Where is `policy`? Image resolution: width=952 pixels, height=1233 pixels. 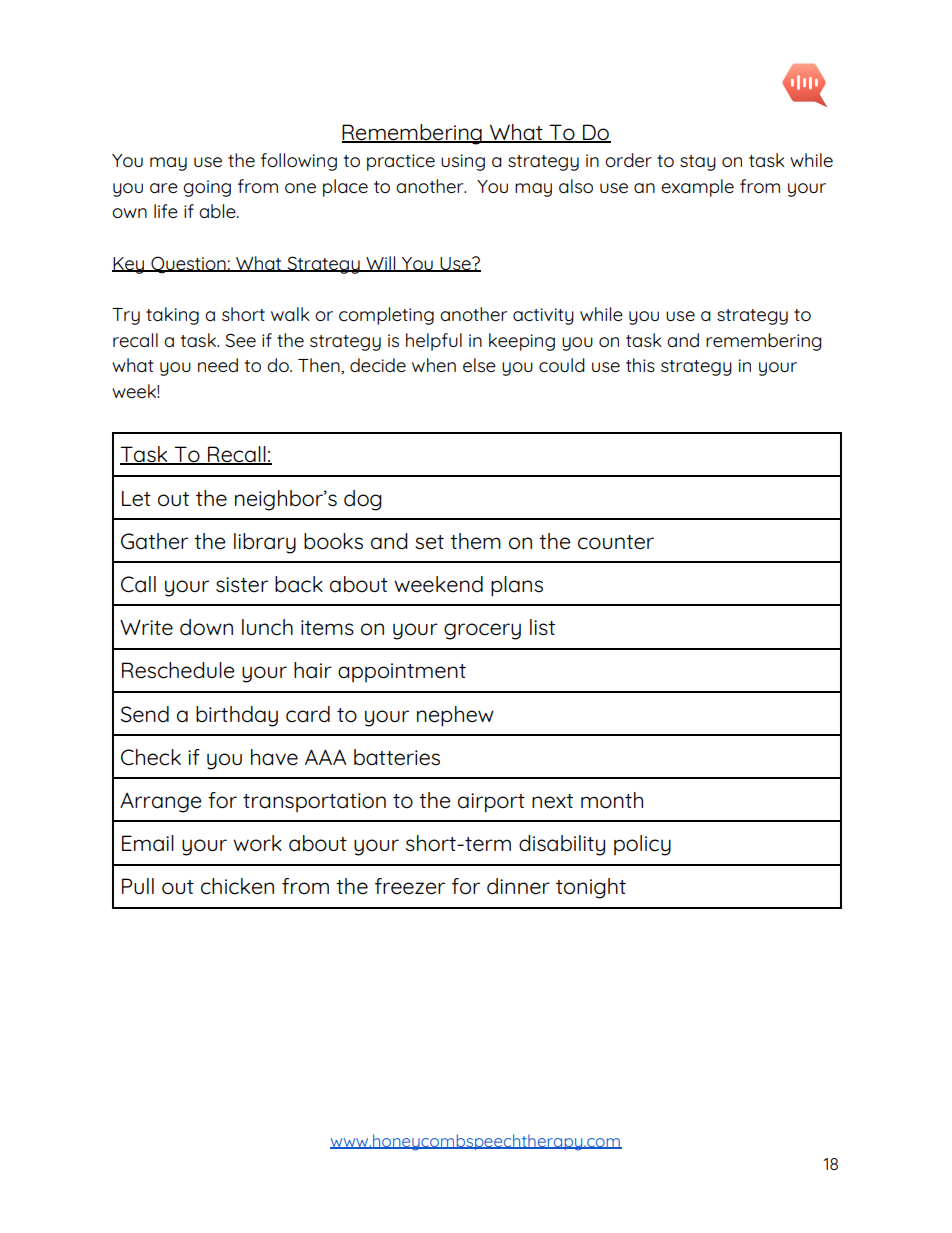 policy is located at coordinates (642, 845).
